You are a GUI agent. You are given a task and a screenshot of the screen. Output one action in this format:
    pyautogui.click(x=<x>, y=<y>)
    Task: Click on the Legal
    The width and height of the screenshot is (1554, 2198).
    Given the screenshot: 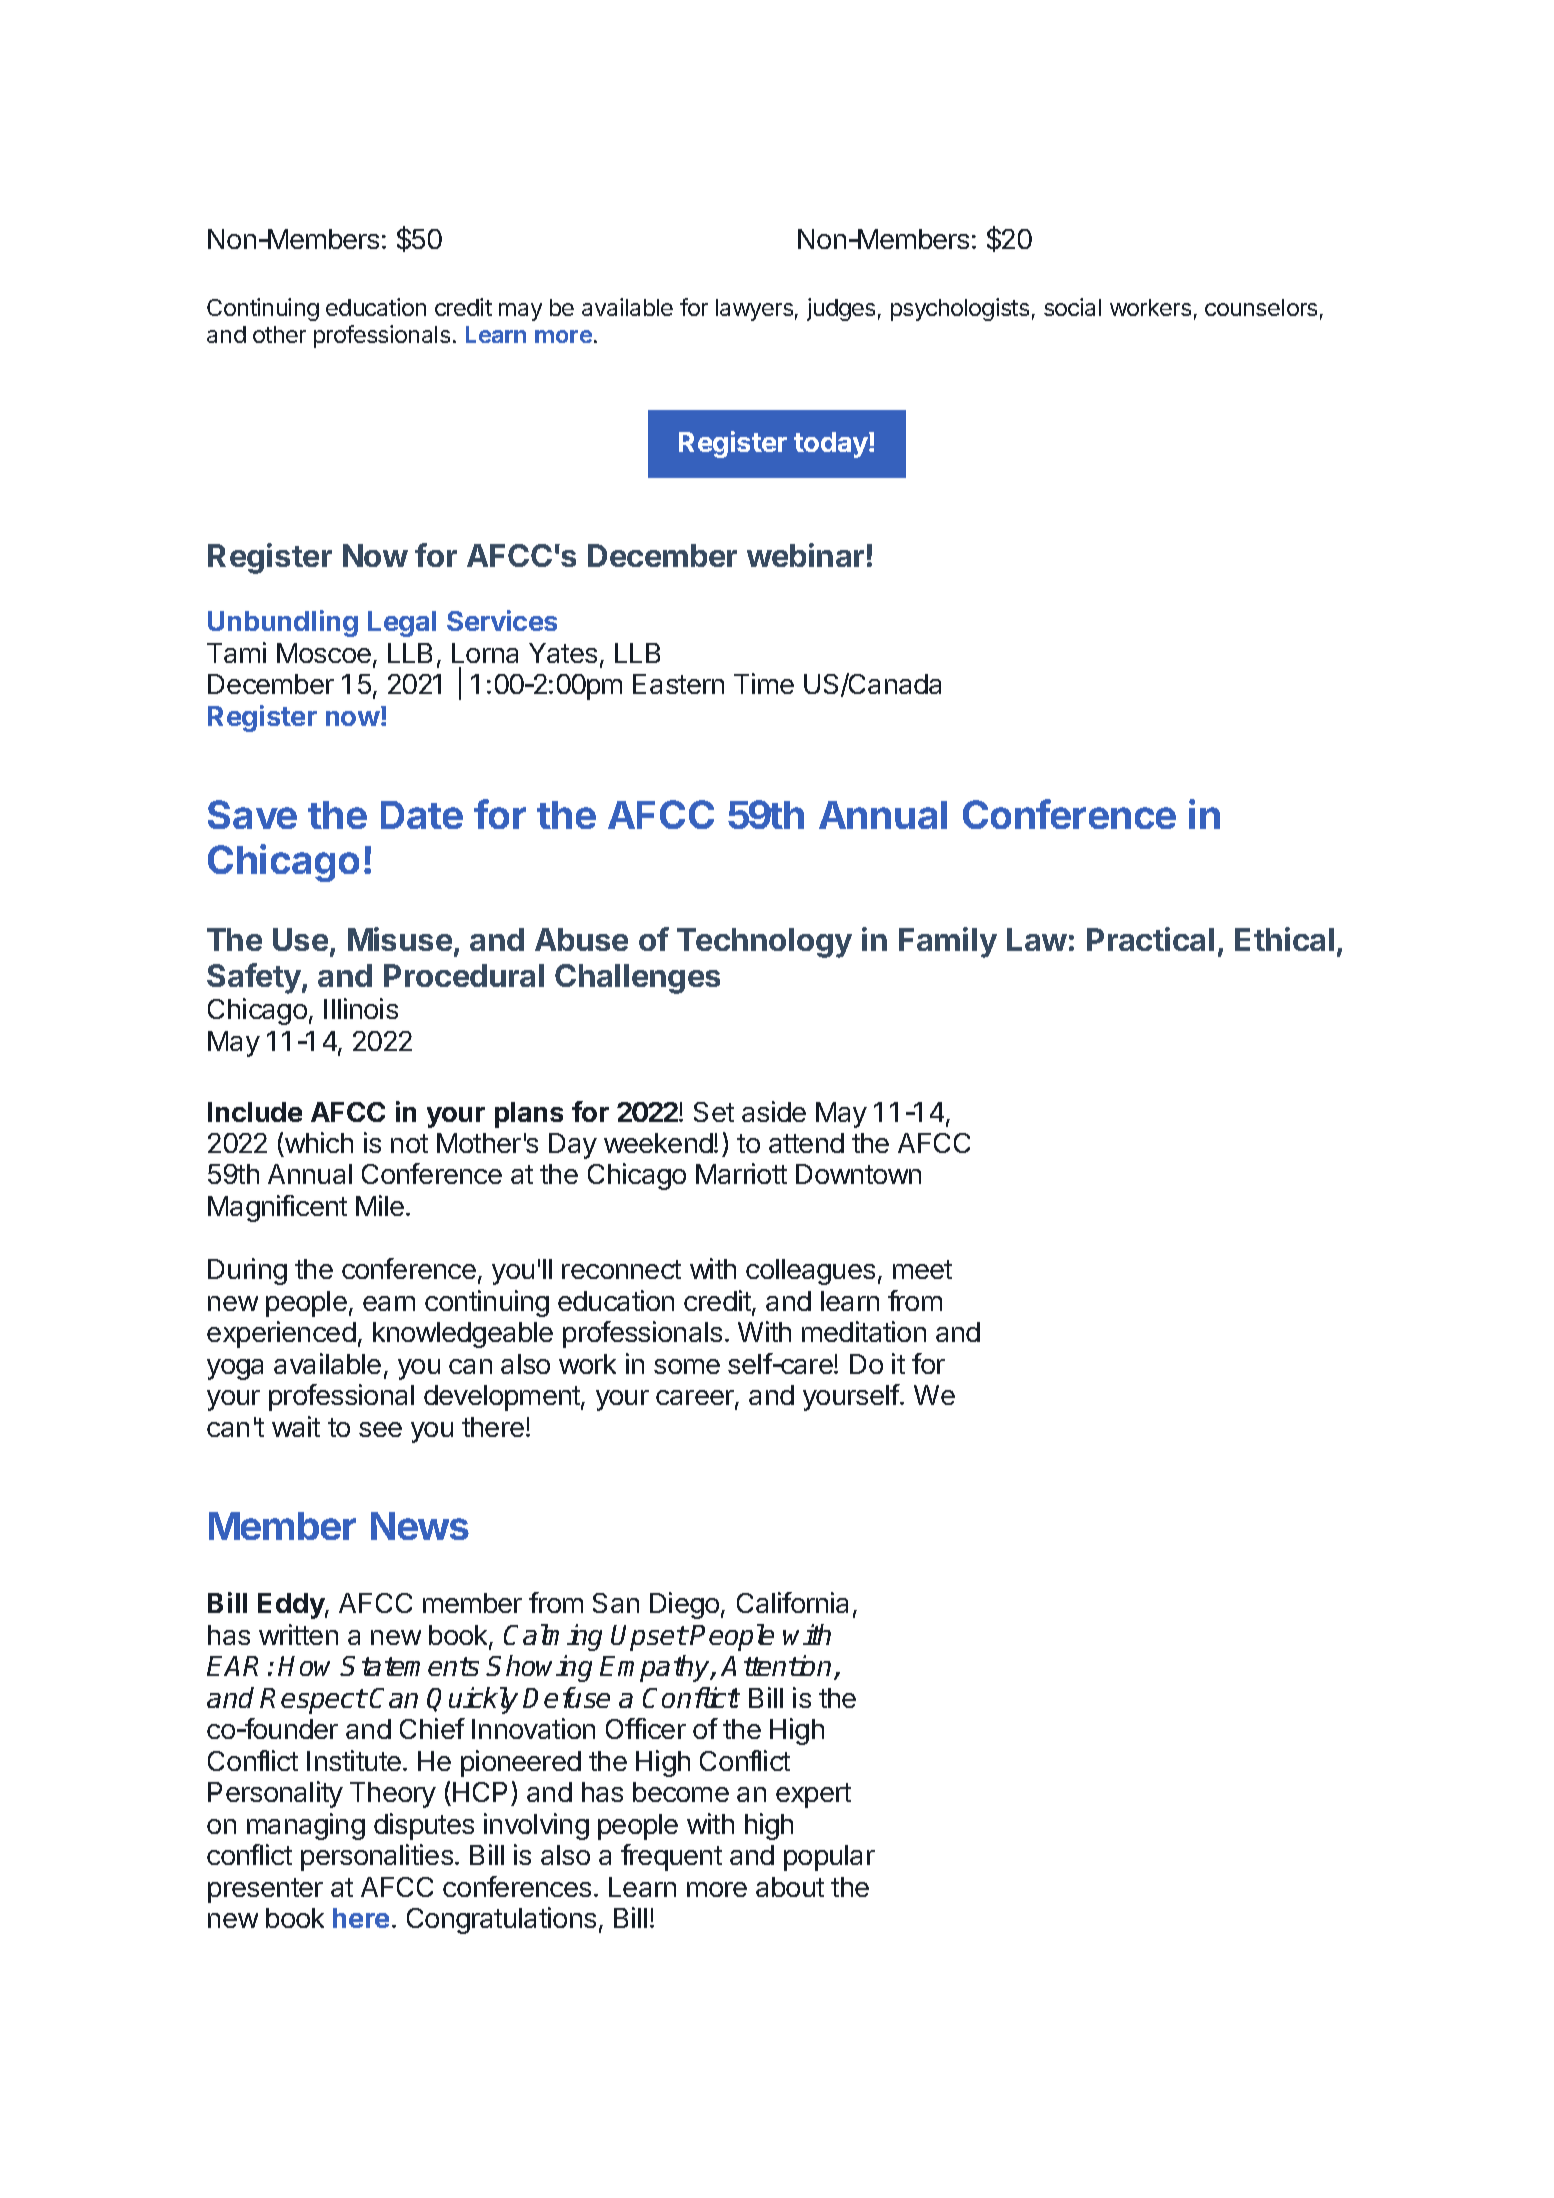 What is the action you would take?
    pyautogui.click(x=402, y=624)
